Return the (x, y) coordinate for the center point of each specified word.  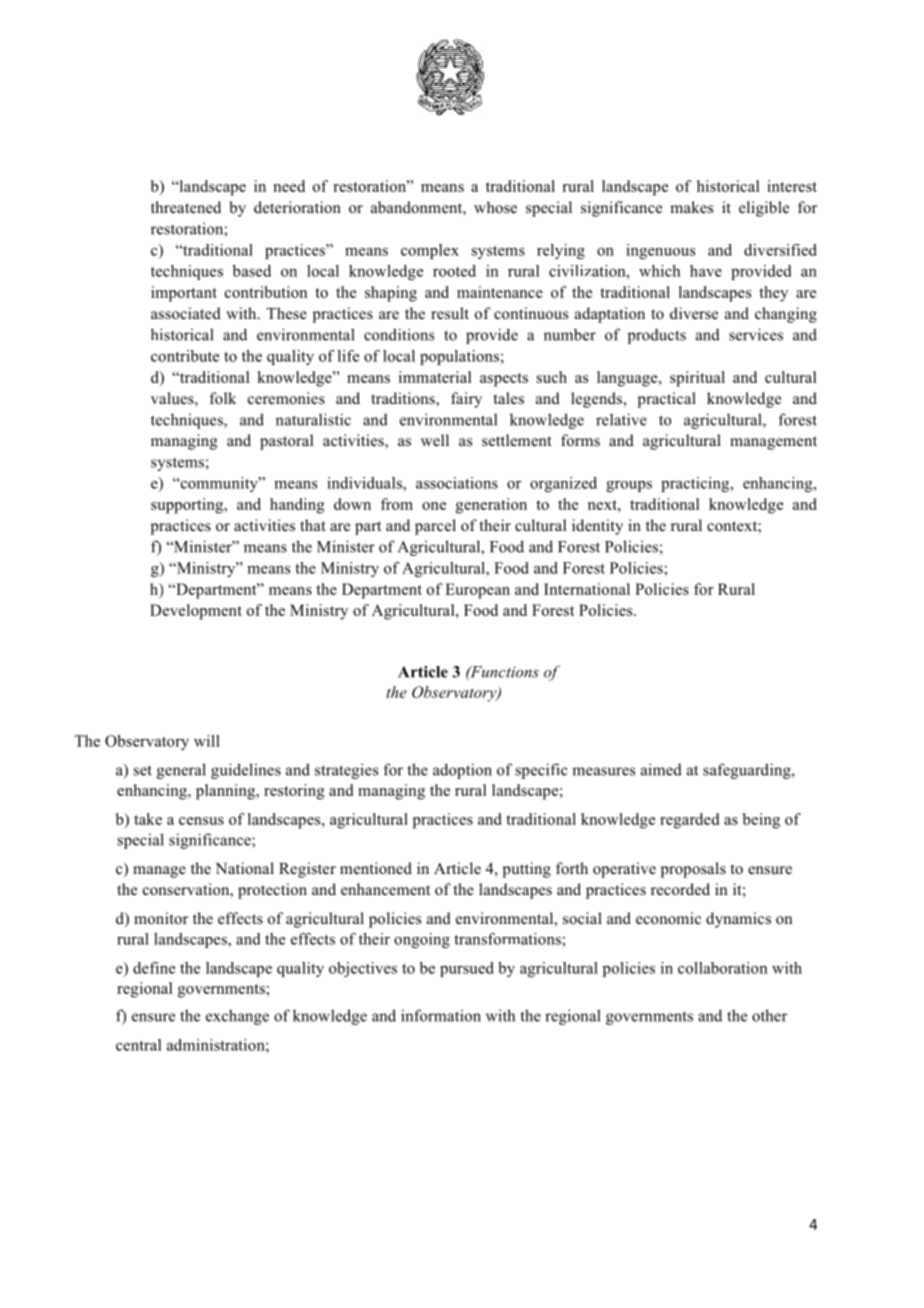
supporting (188, 506)
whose (495, 207)
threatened (186, 207)
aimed (661, 769)
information (441, 1015)
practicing (696, 484)
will (207, 741)
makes (691, 207)
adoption (462, 771)
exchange (237, 1017)
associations (457, 483)
